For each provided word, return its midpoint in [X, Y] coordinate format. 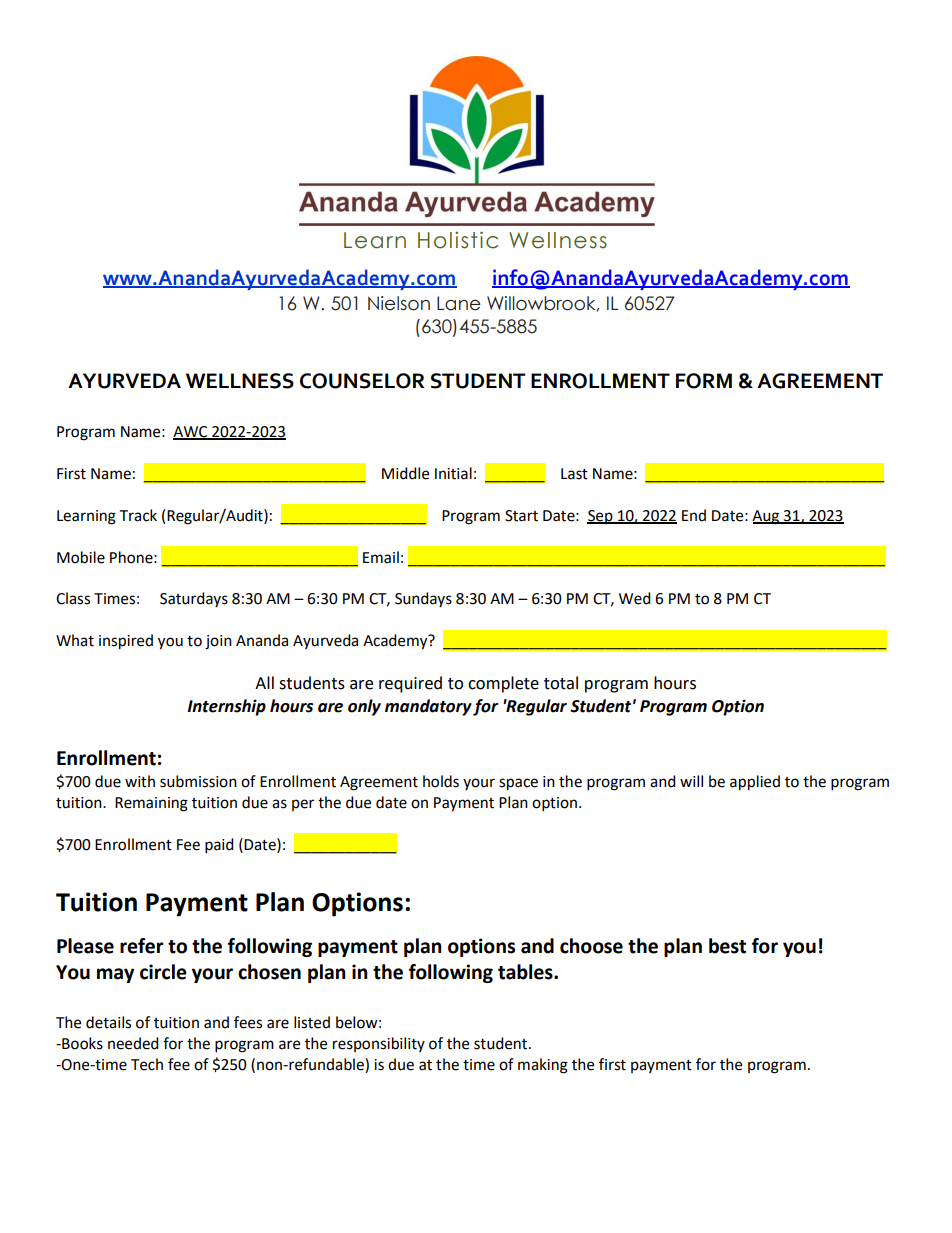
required [410, 684]
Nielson [399, 303]
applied [755, 783]
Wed [635, 598]
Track [138, 515]
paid [219, 846]
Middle [405, 473]
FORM [704, 381]
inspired [126, 642]
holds [441, 781]
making [543, 1066]
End [694, 515]
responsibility [379, 1044]
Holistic [458, 240]
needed [133, 1043]
